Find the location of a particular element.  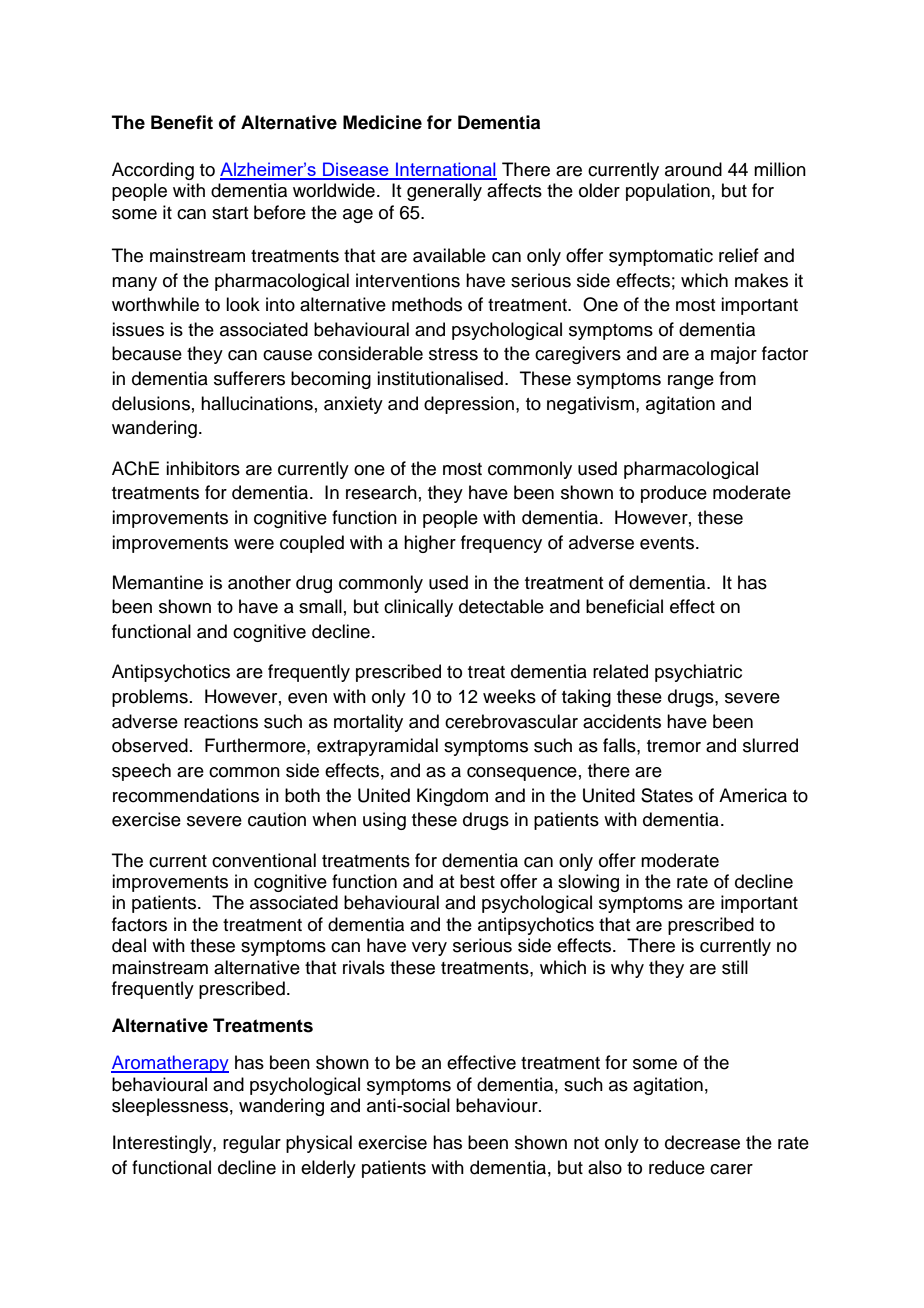

still is located at coordinates (735, 967).
